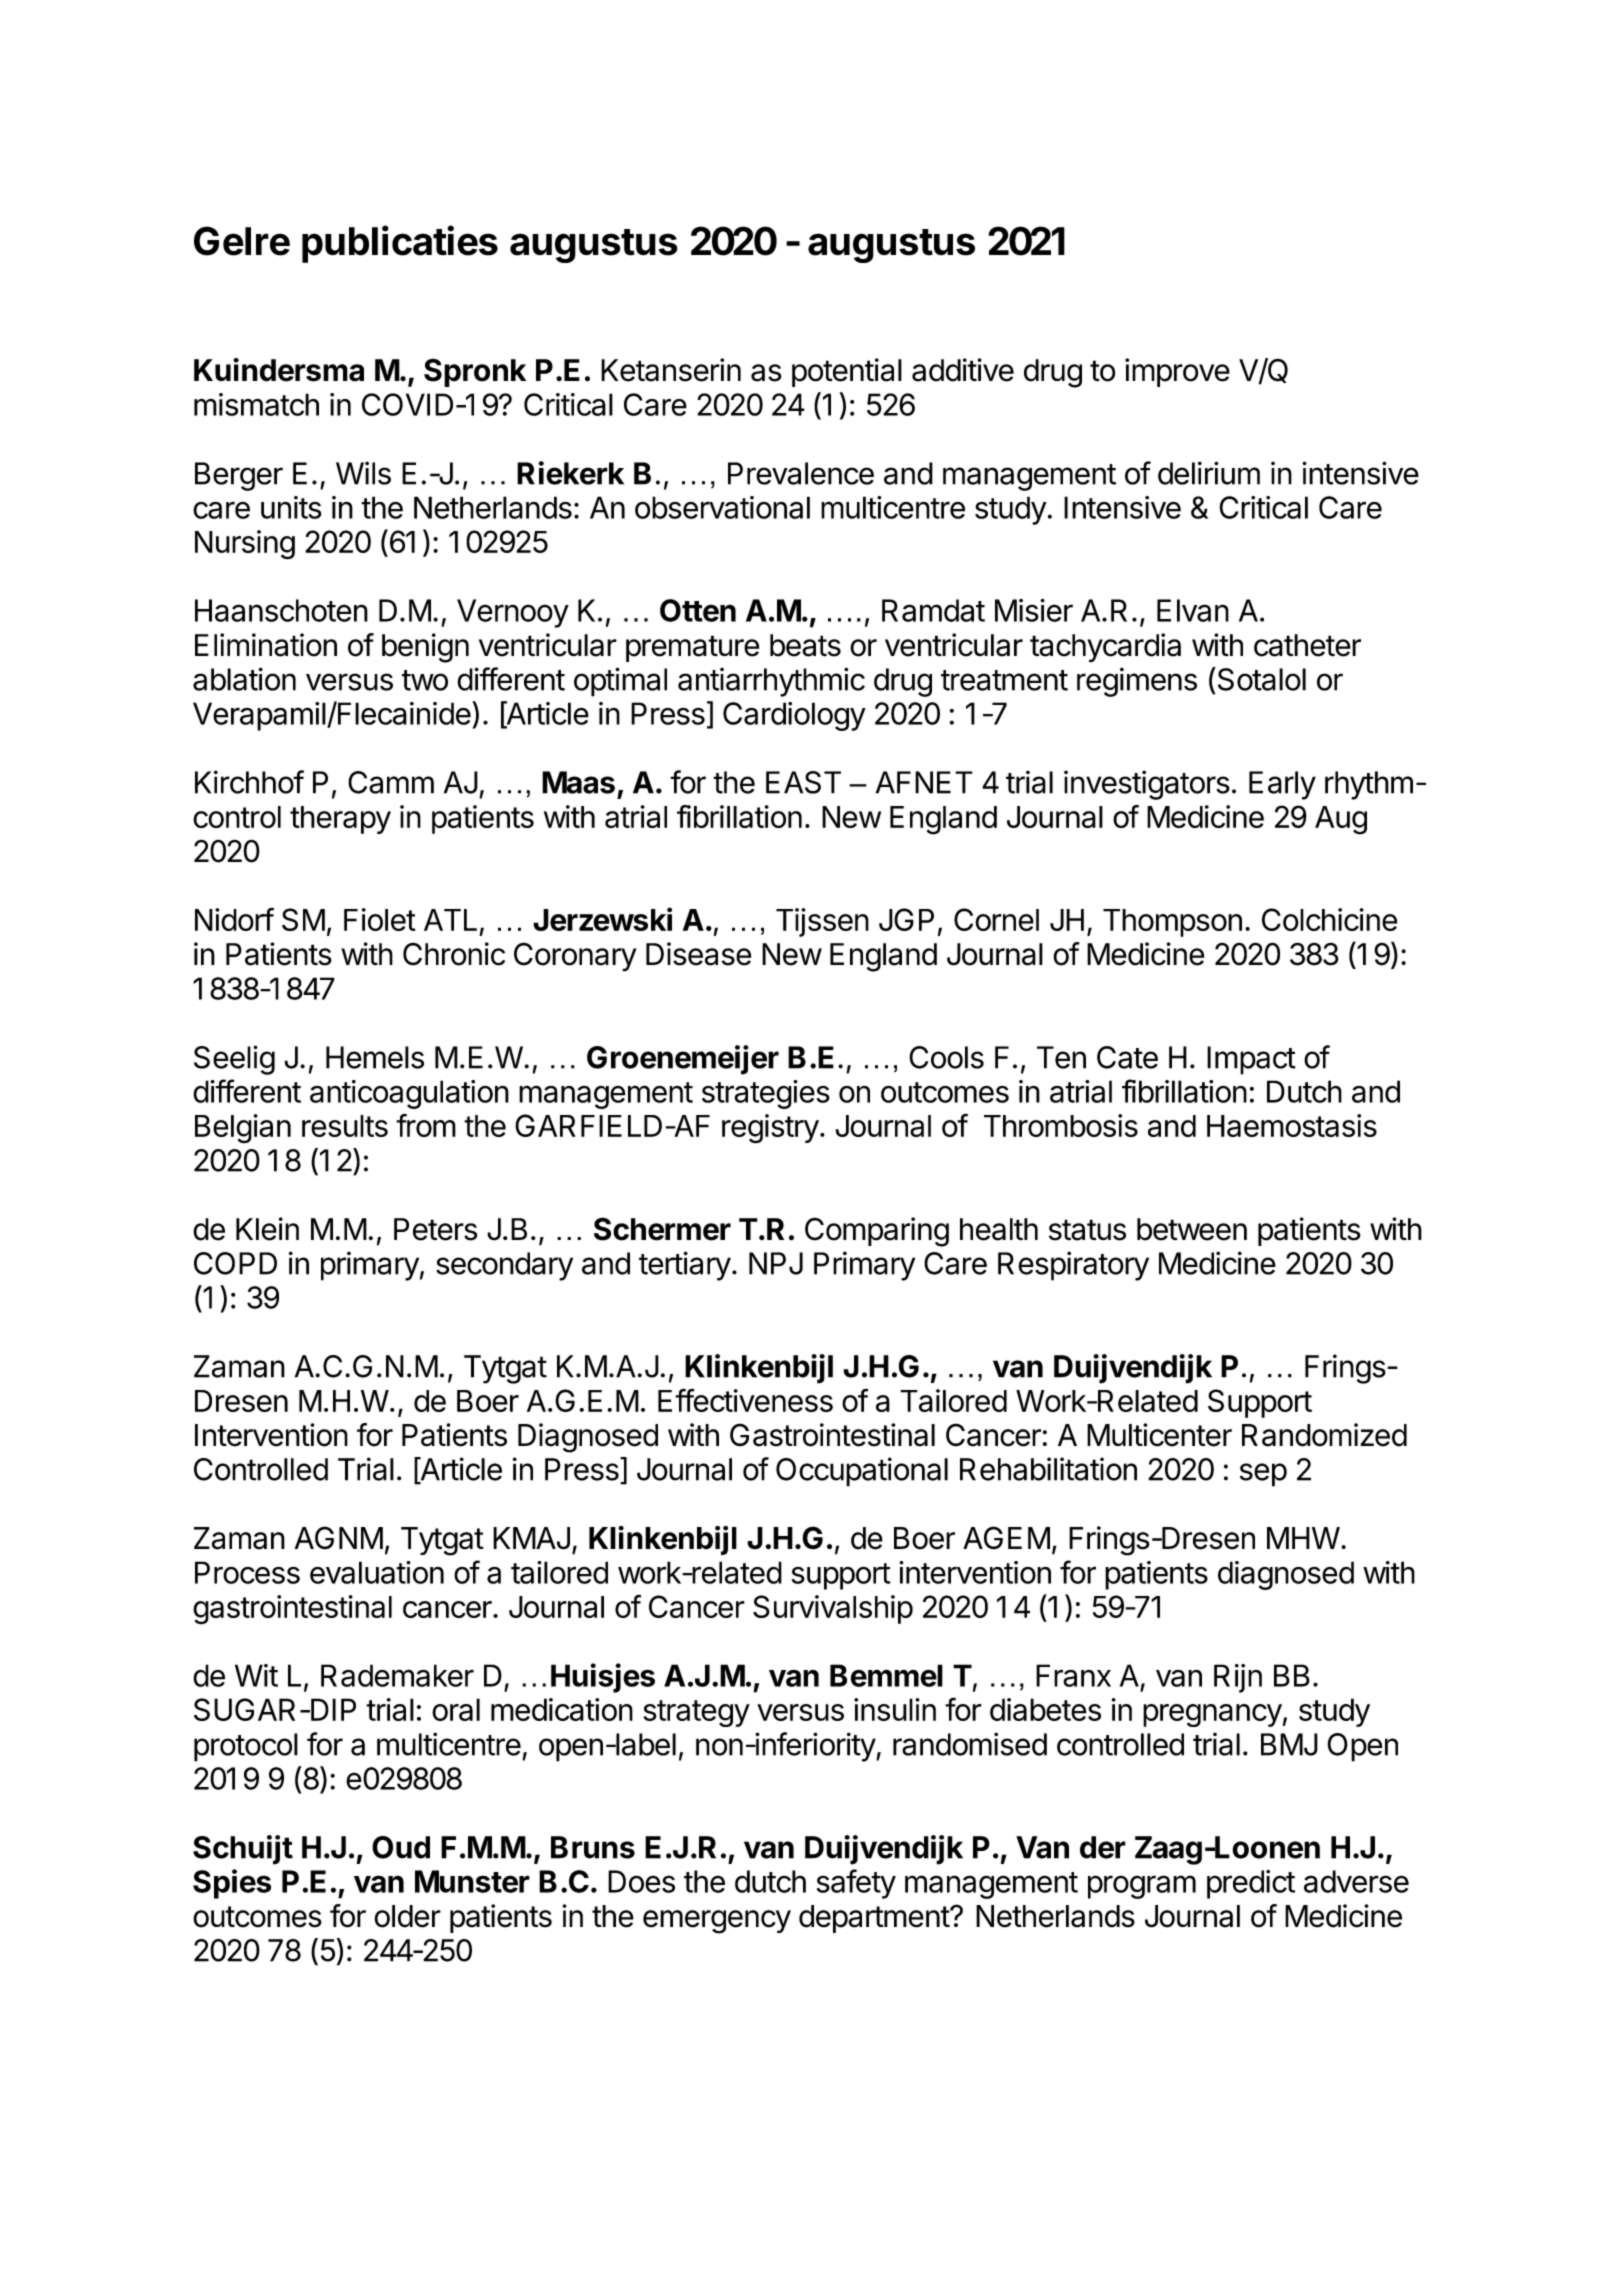 The image size is (1616, 2286). What do you see at coordinates (450, 920) in the page?
I see `ATL` at bounding box center [450, 920].
